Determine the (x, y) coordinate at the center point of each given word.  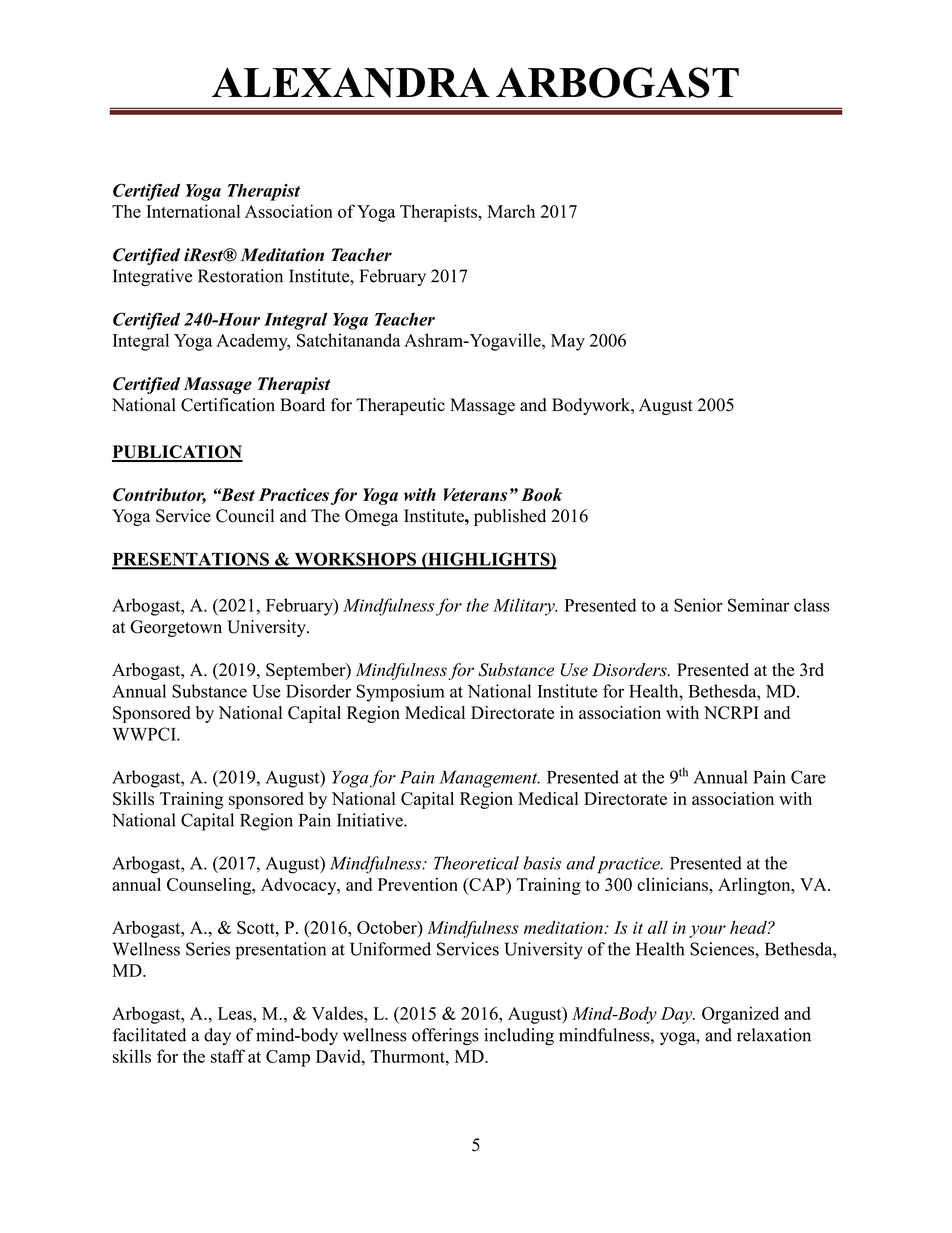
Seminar (758, 605)
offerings (445, 1037)
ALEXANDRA (350, 82)
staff (228, 1056)
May (568, 342)
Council (245, 516)
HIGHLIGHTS (489, 560)
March (511, 211)
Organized (740, 1015)
